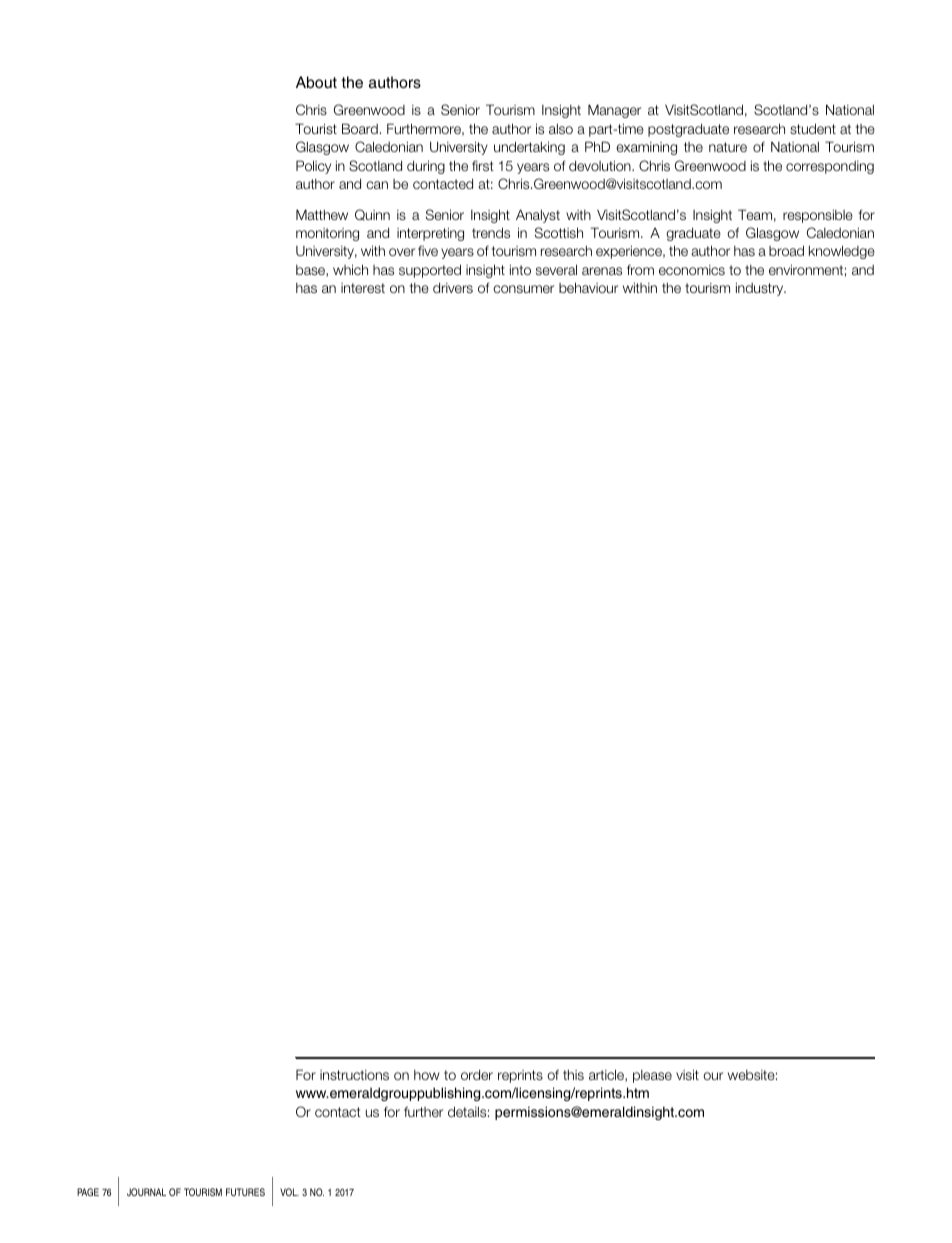 The height and width of the screenshot is (1243, 952). I want to click on nature, so click(728, 147).
